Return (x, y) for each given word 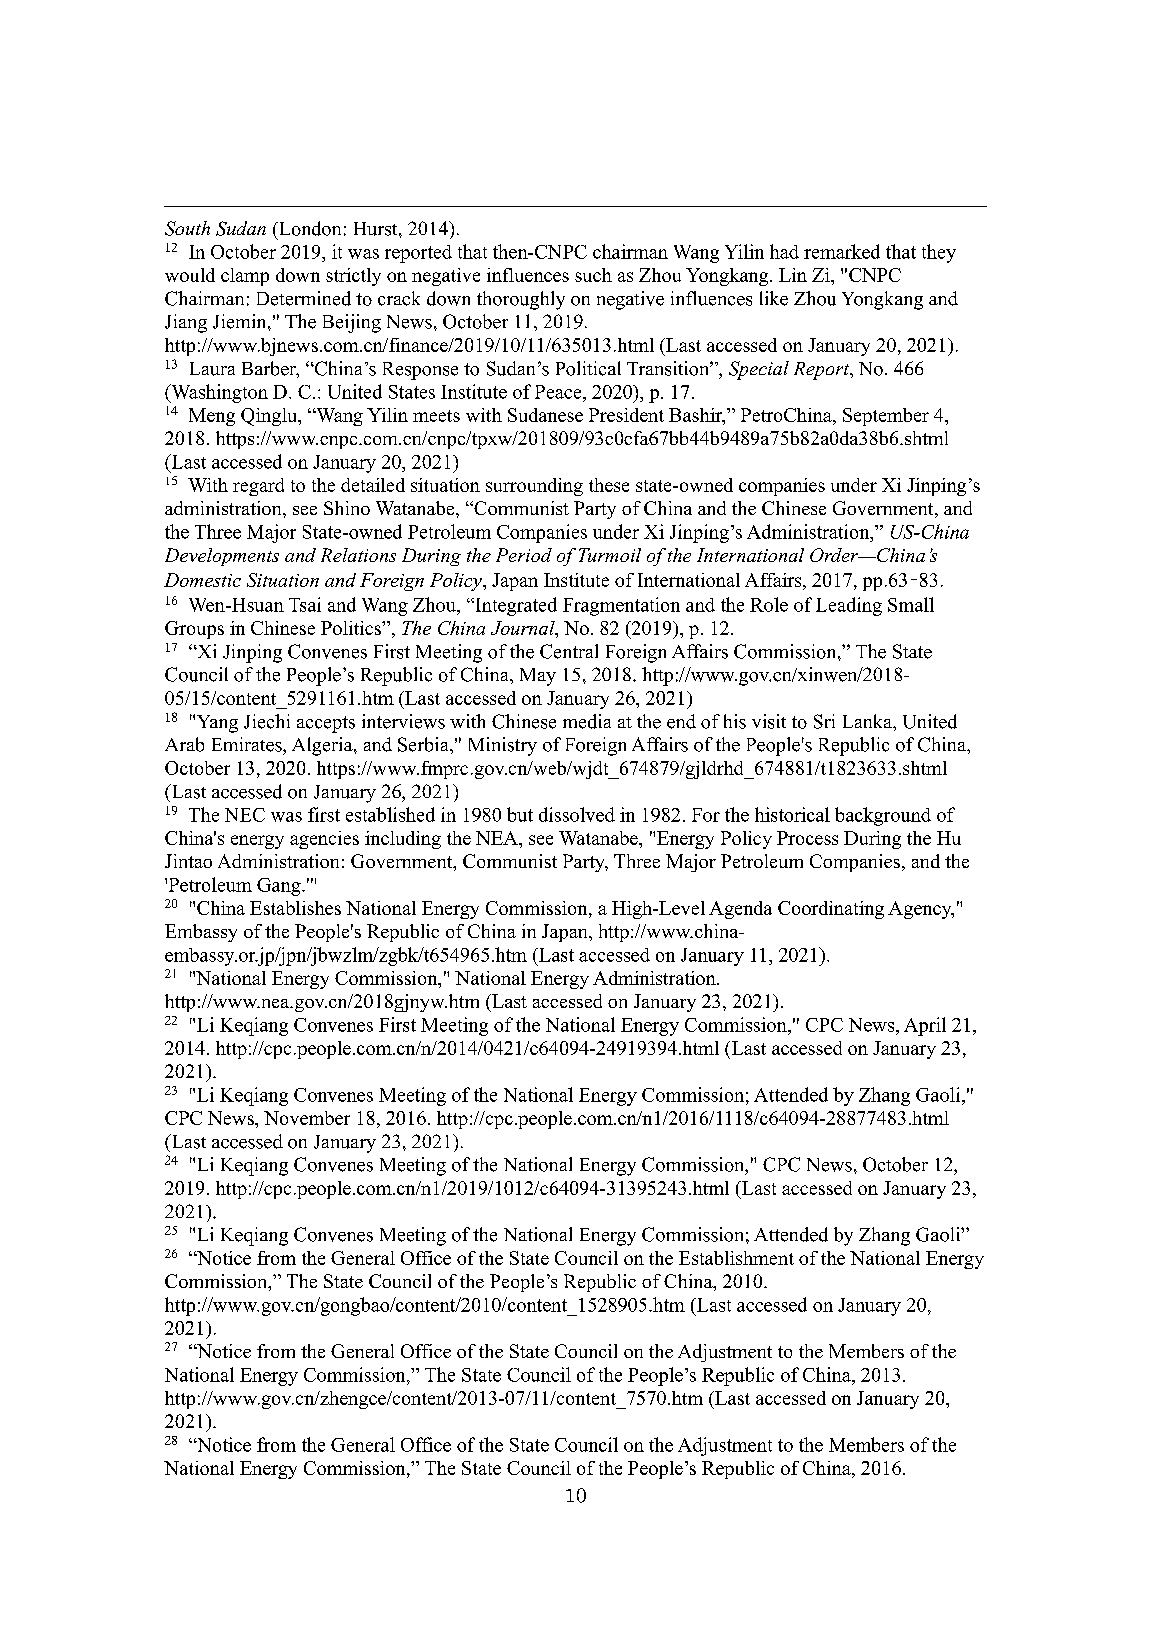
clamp (245, 277)
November (307, 1118)
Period (524, 555)
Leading (849, 606)
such (593, 275)
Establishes (295, 908)
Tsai (305, 604)
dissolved (577, 814)
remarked (842, 251)
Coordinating (831, 910)
